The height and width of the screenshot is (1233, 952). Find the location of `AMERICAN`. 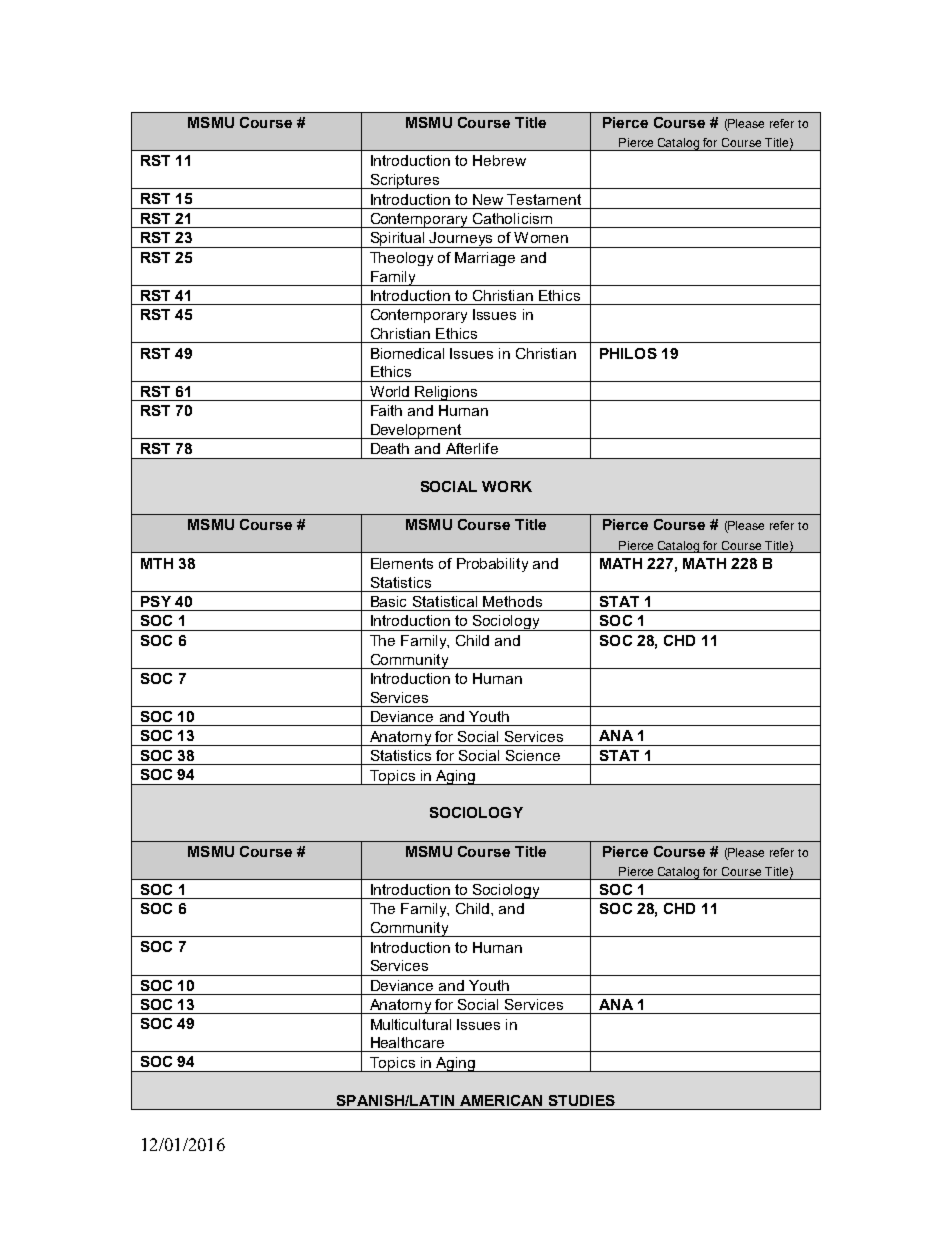

AMERICAN is located at coordinates (501, 1100).
